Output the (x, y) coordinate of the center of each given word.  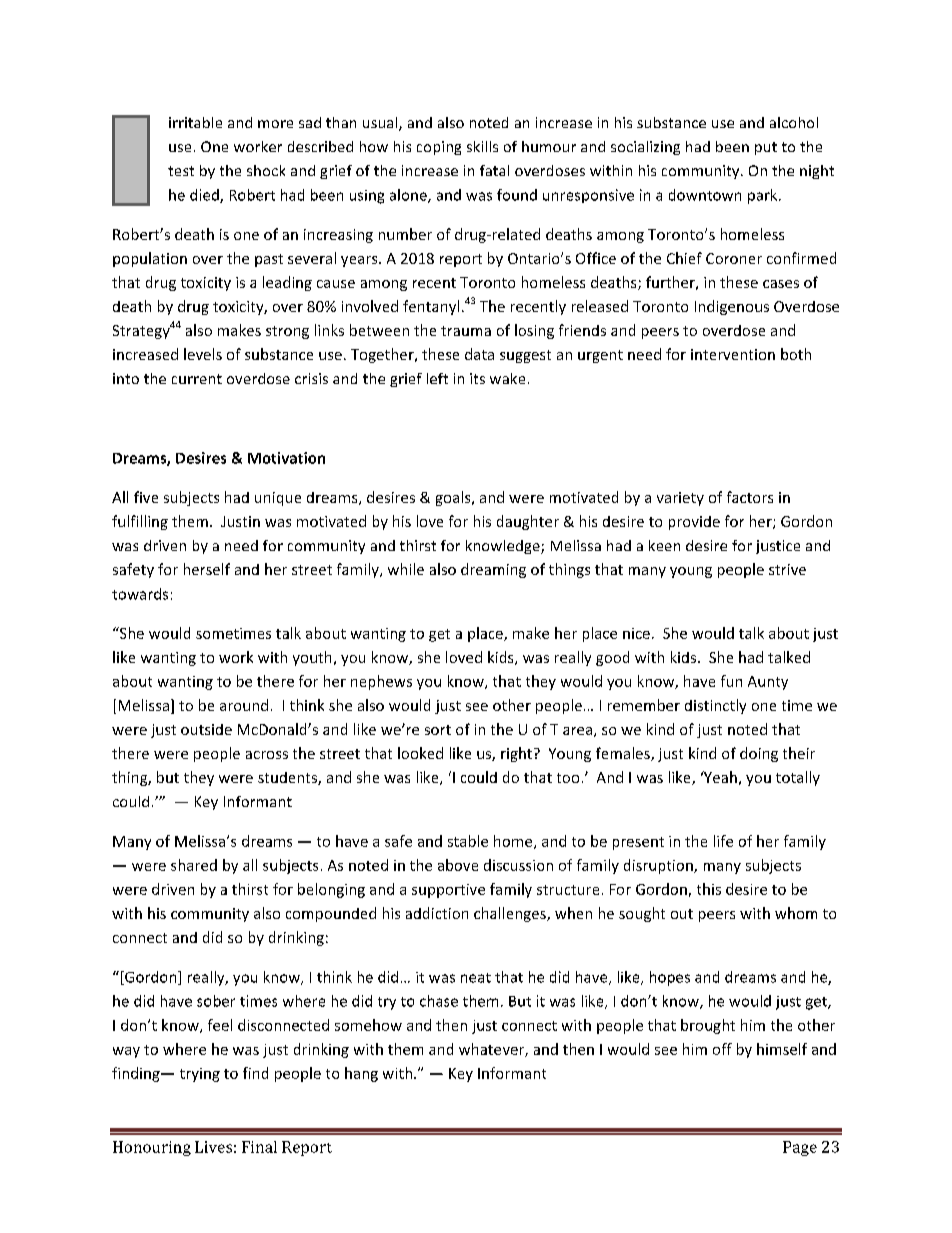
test (181, 171)
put (766, 148)
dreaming (493, 570)
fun (731, 681)
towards (140, 594)
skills (482, 146)
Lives (213, 1147)
